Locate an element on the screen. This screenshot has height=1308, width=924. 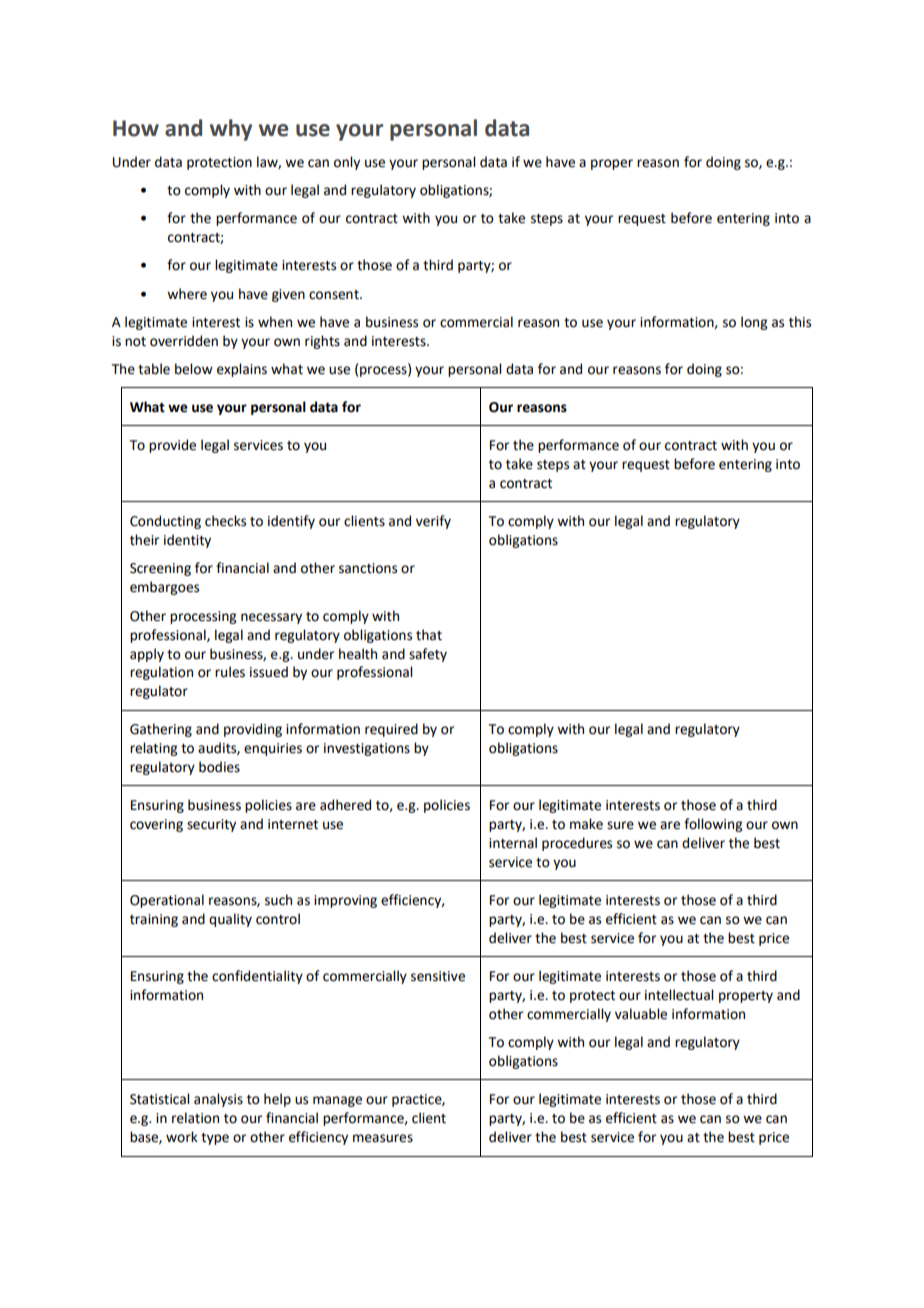
following is located at coordinates (713, 825).
